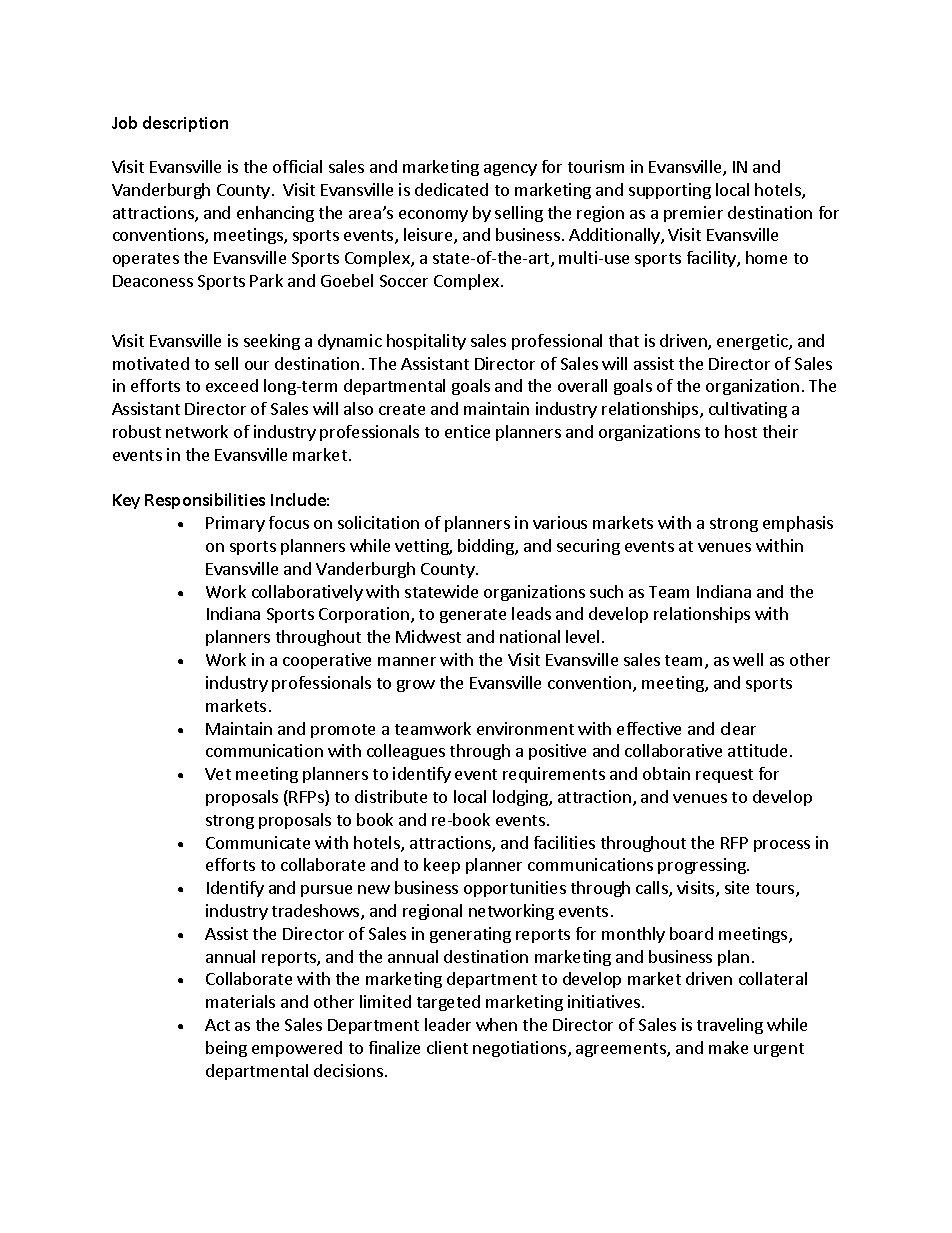 Image resolution: width=952 pixels, height=1233 pixels. Describe the element at coordinates (728, 1047) in the document. I see `make` at that location.
